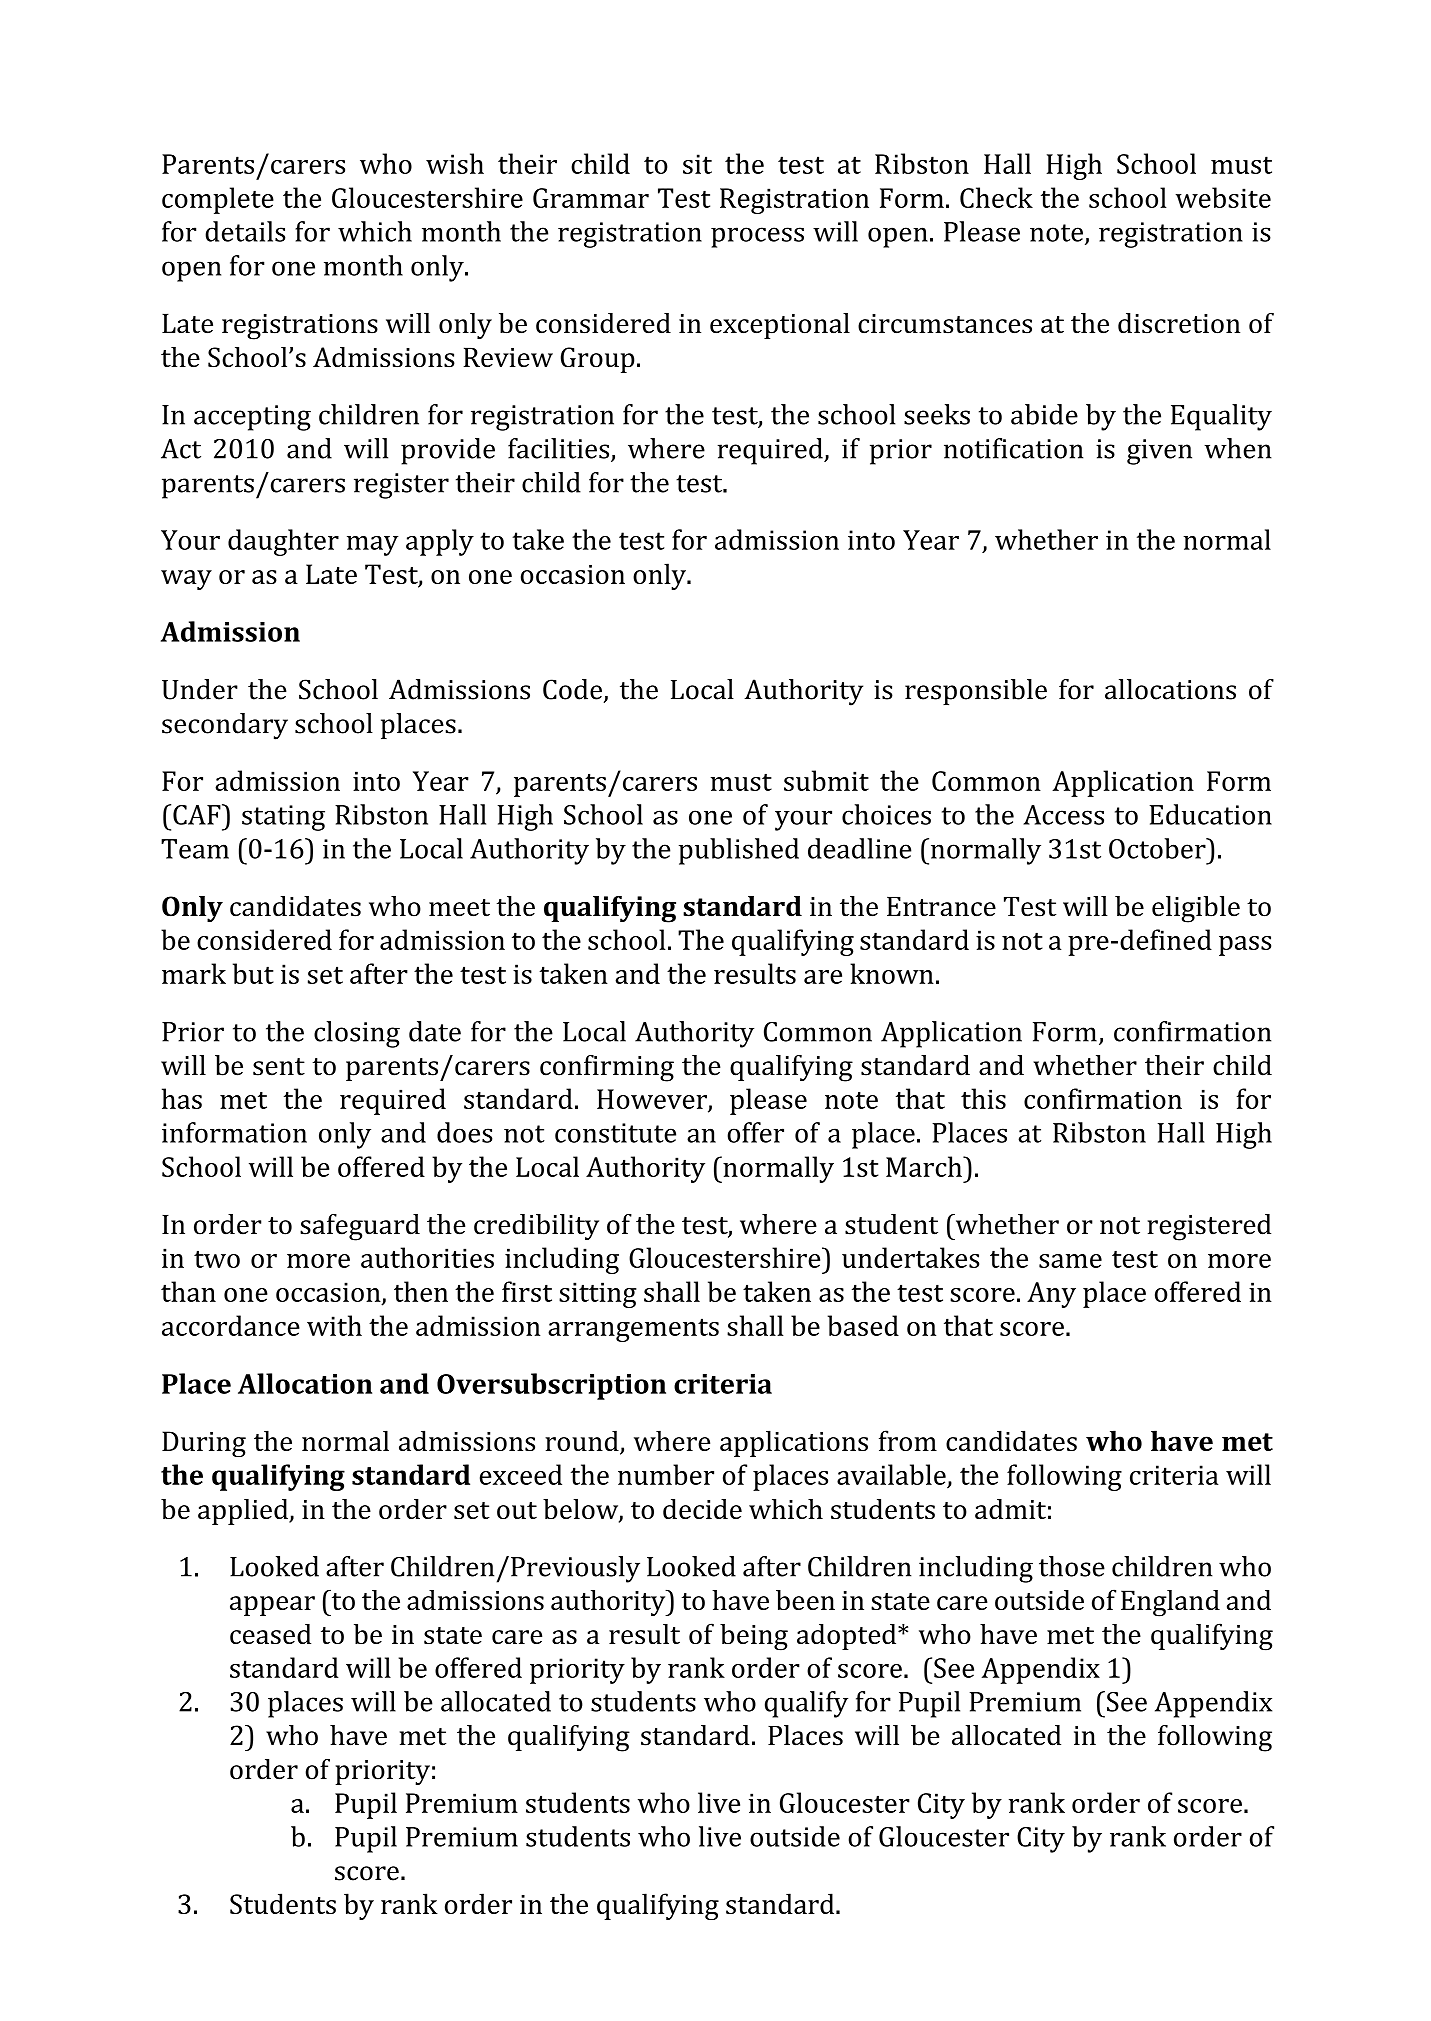  What do you see at coordinates (757, 237) in the image?
I see `process` at bounding box center [757, 237].
